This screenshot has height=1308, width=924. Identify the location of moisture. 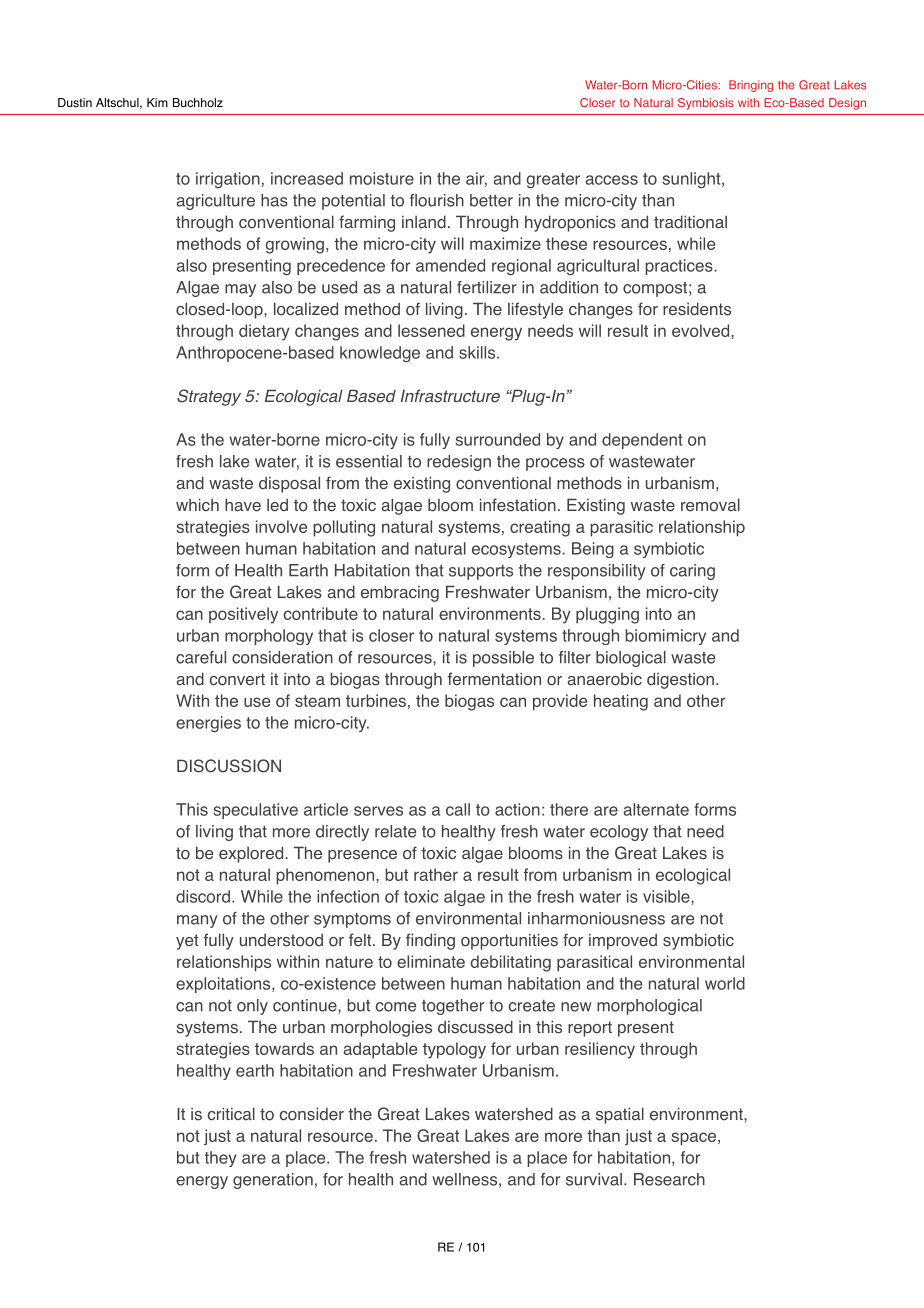
(382, 178).
